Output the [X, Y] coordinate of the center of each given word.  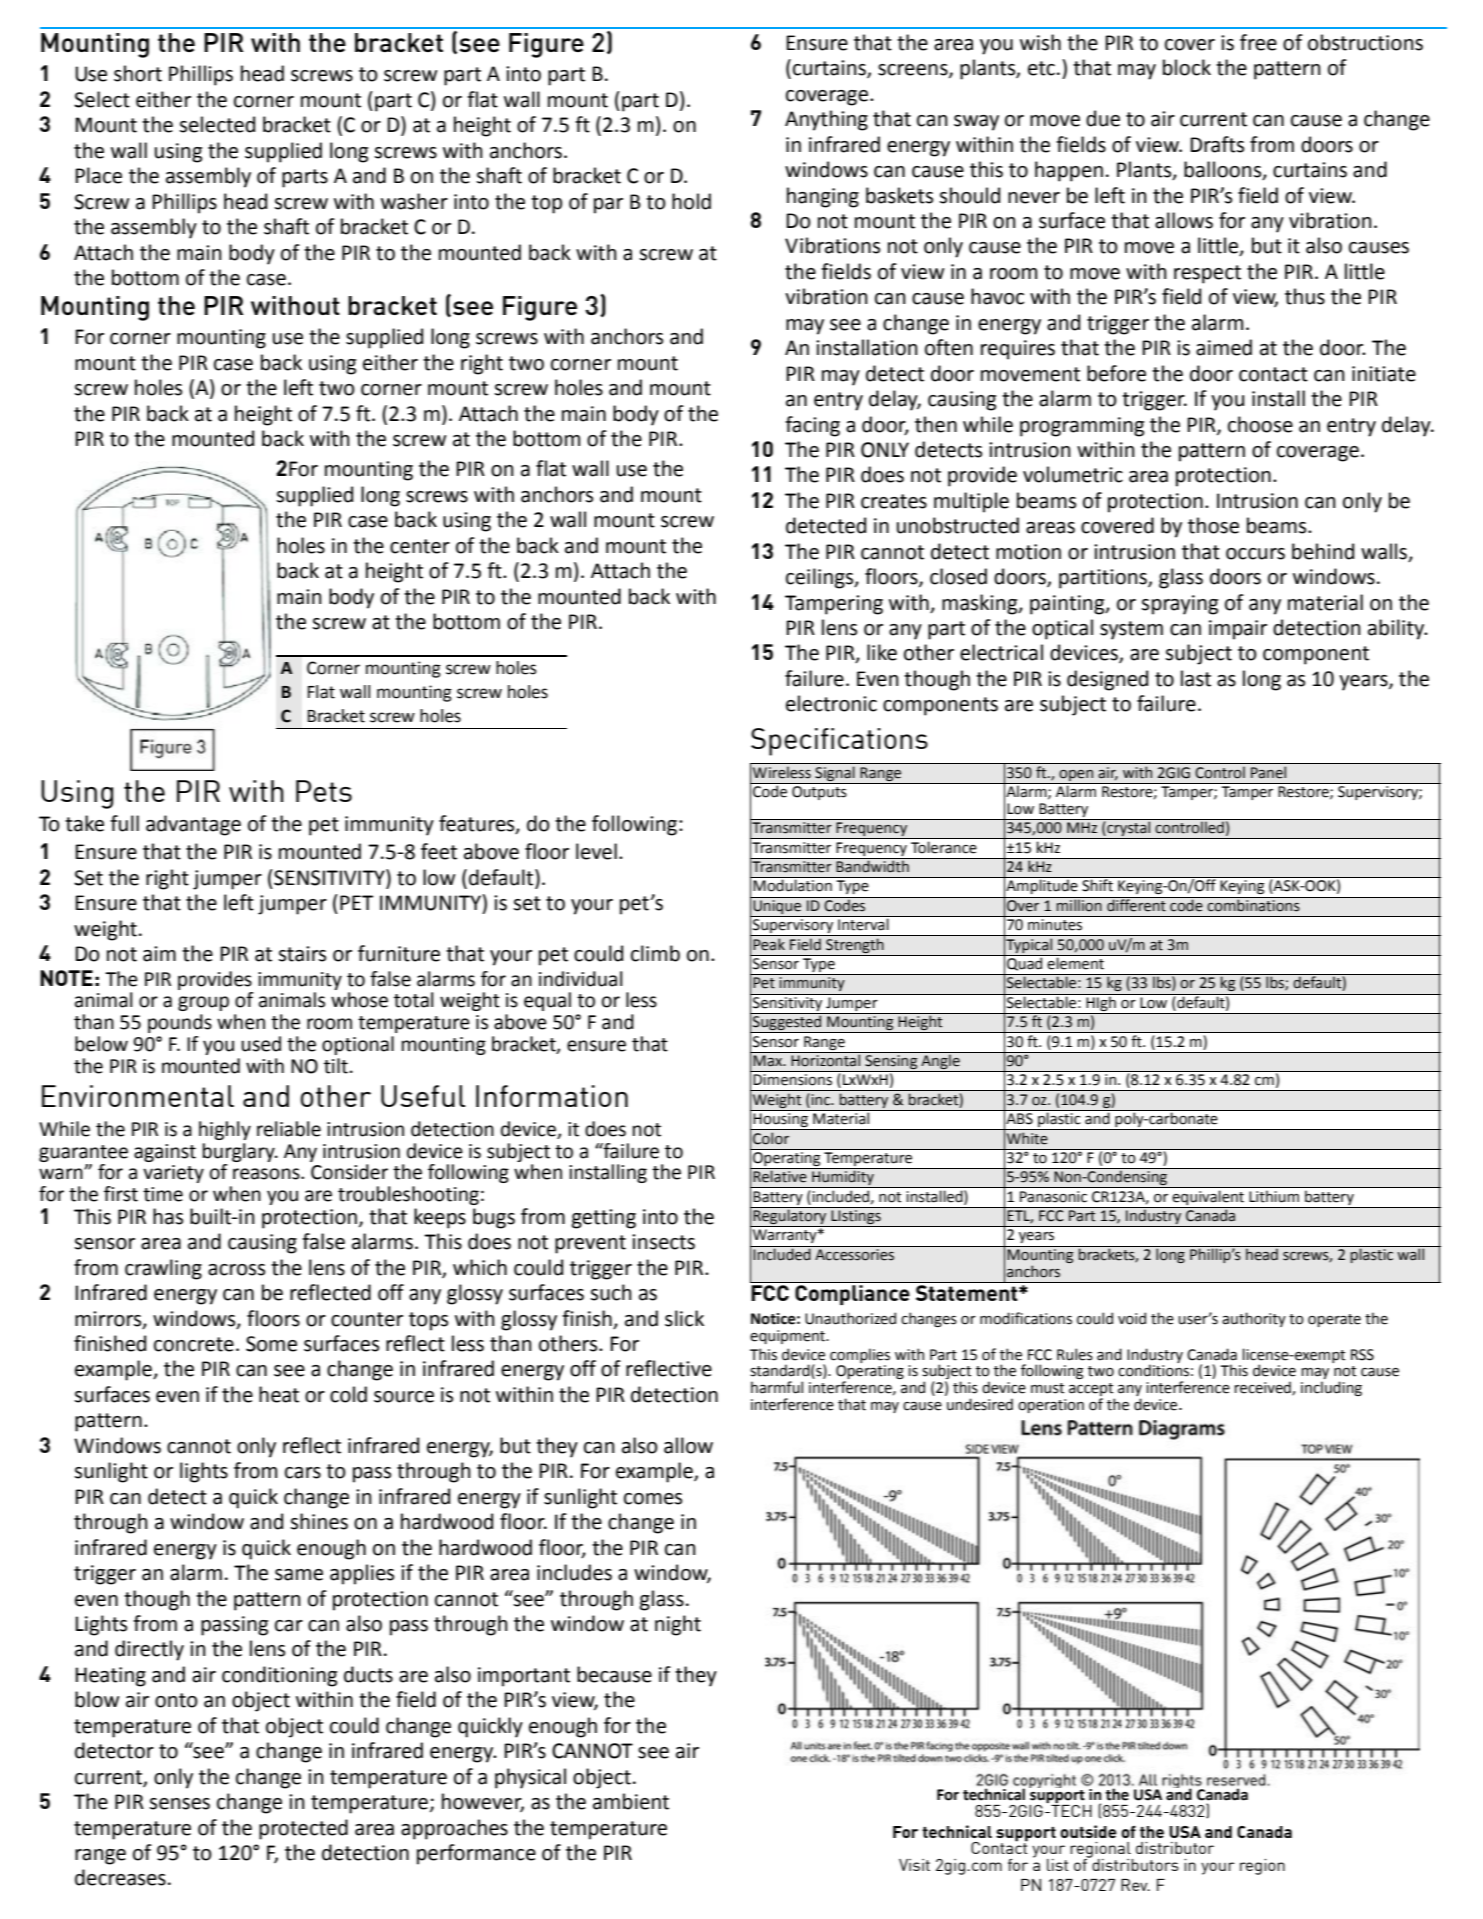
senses [179, 1804]
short [138, 73]
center [420, 546]
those [1213, 525]
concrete [194, 1344]
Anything [826, 120]
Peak [769, 944]
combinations [1253, 904]
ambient [631, 1801]
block [1187, 67]
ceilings [821, 578]
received [1263, 1388]
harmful [777, 1387]
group [203, 1003]
